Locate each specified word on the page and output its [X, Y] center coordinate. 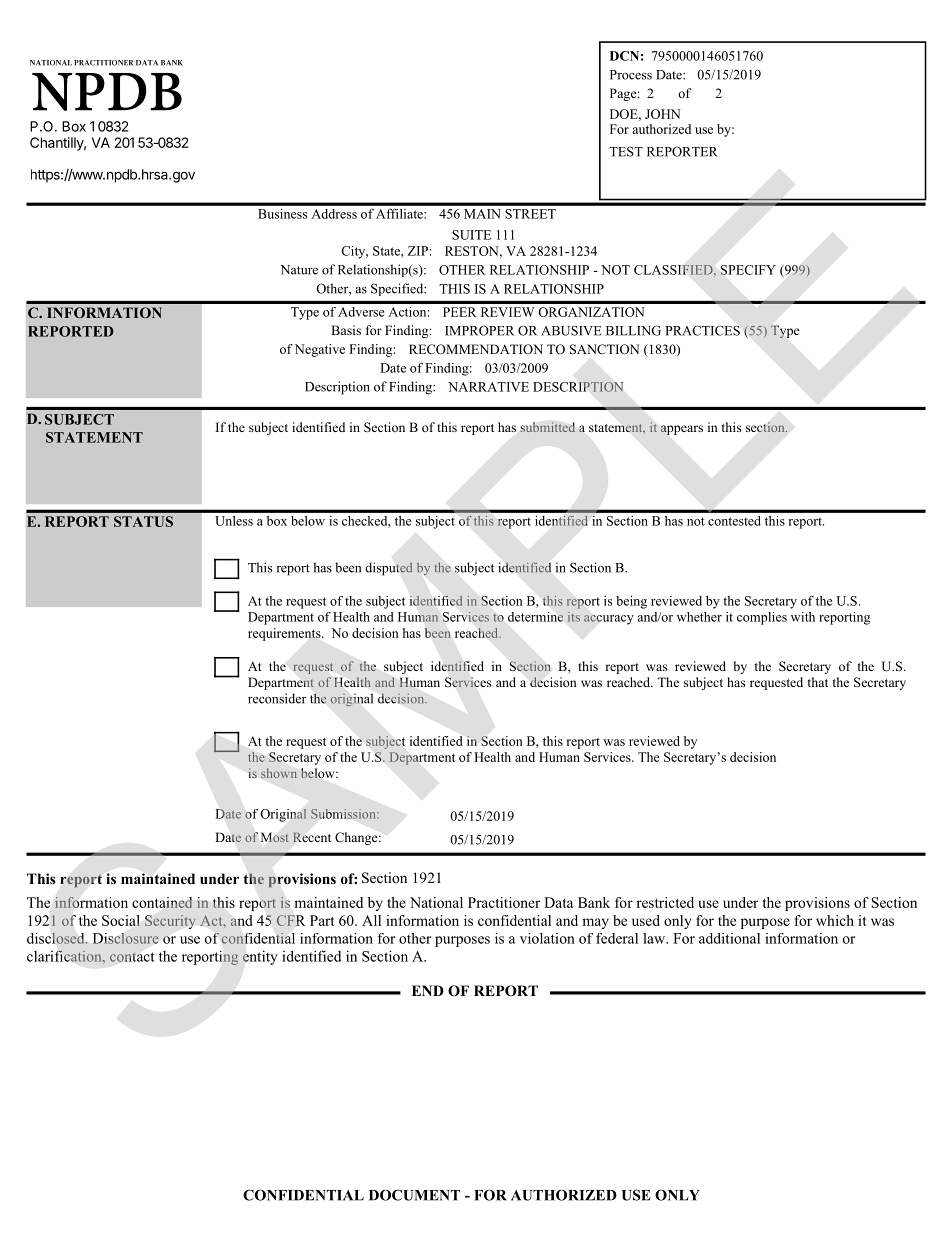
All [371, 920]
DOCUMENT [414, 1195]
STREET [530, 214]
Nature [299, 270]
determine [535, 617]
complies [762, 618]
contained [162, 902]
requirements [285, 634]
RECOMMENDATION [476, 349]
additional [729, 938]
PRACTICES [702, 330]
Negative [320, 350]
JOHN [662, 114]
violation [547, 938]
